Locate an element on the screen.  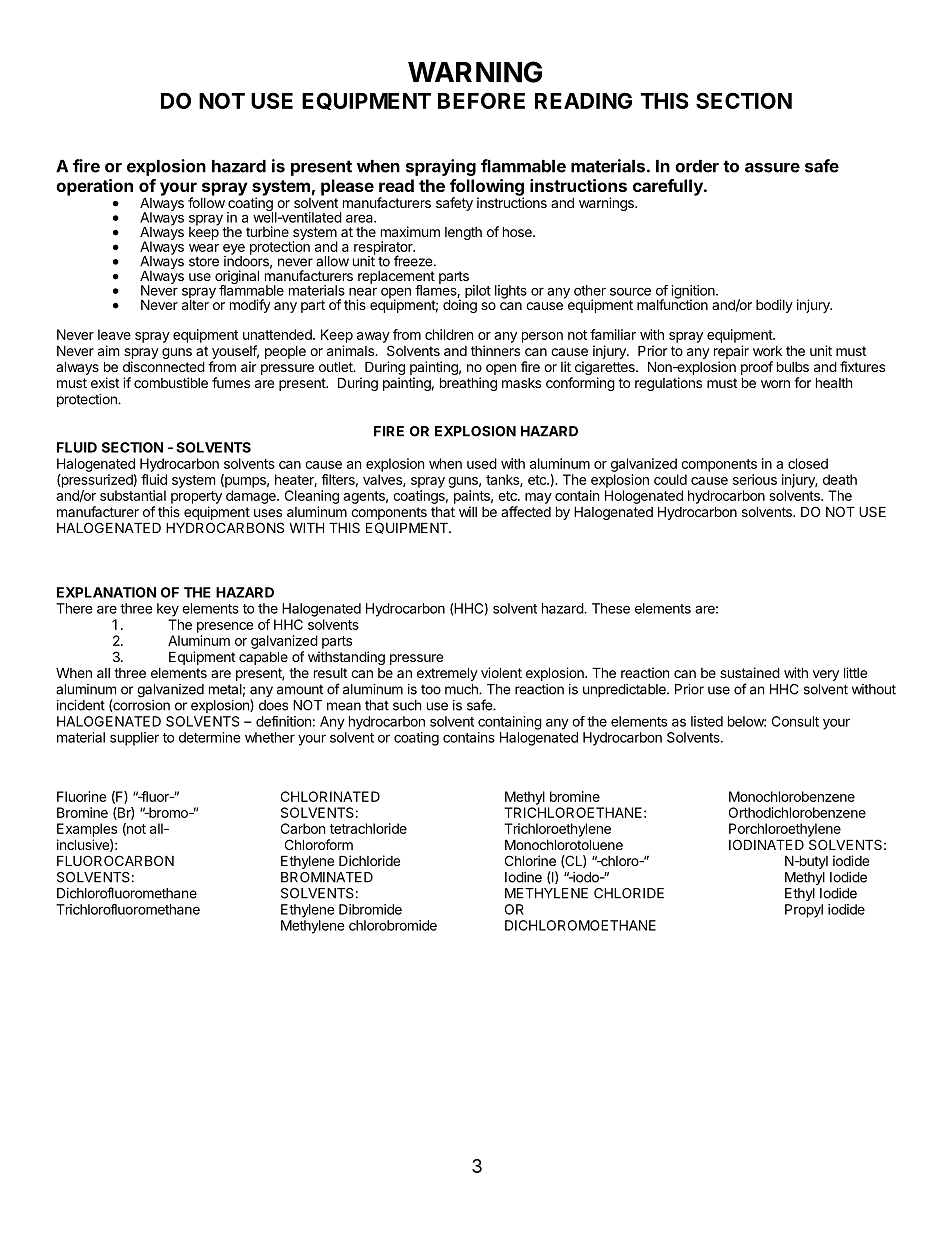
sustained is located at coordinates (750, 672).
